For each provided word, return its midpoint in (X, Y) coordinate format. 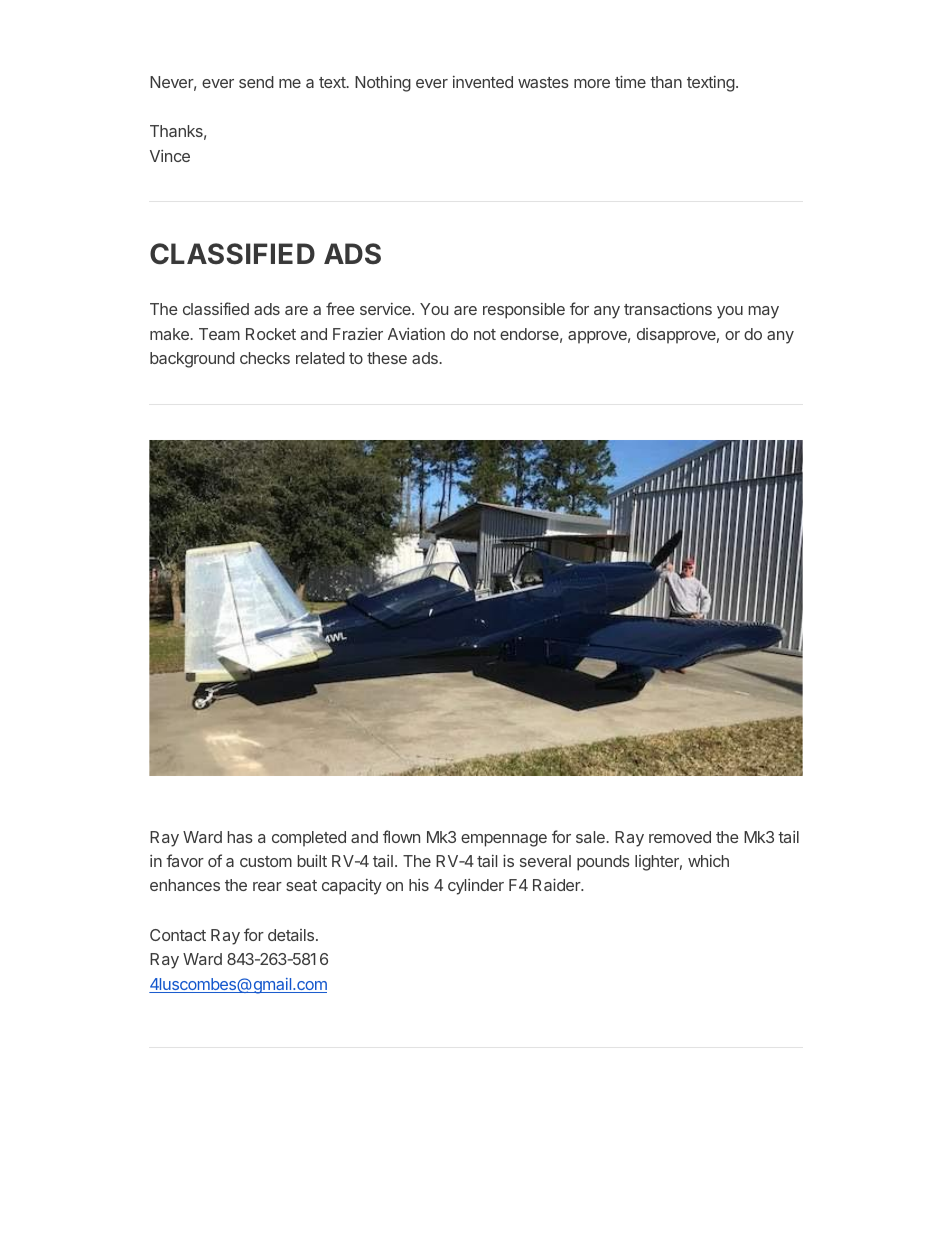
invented (483, 82)
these (387, 358)
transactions (668, 309)
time (630, 81)
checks (265, 358)
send (256, 82)
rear (267, 886)
